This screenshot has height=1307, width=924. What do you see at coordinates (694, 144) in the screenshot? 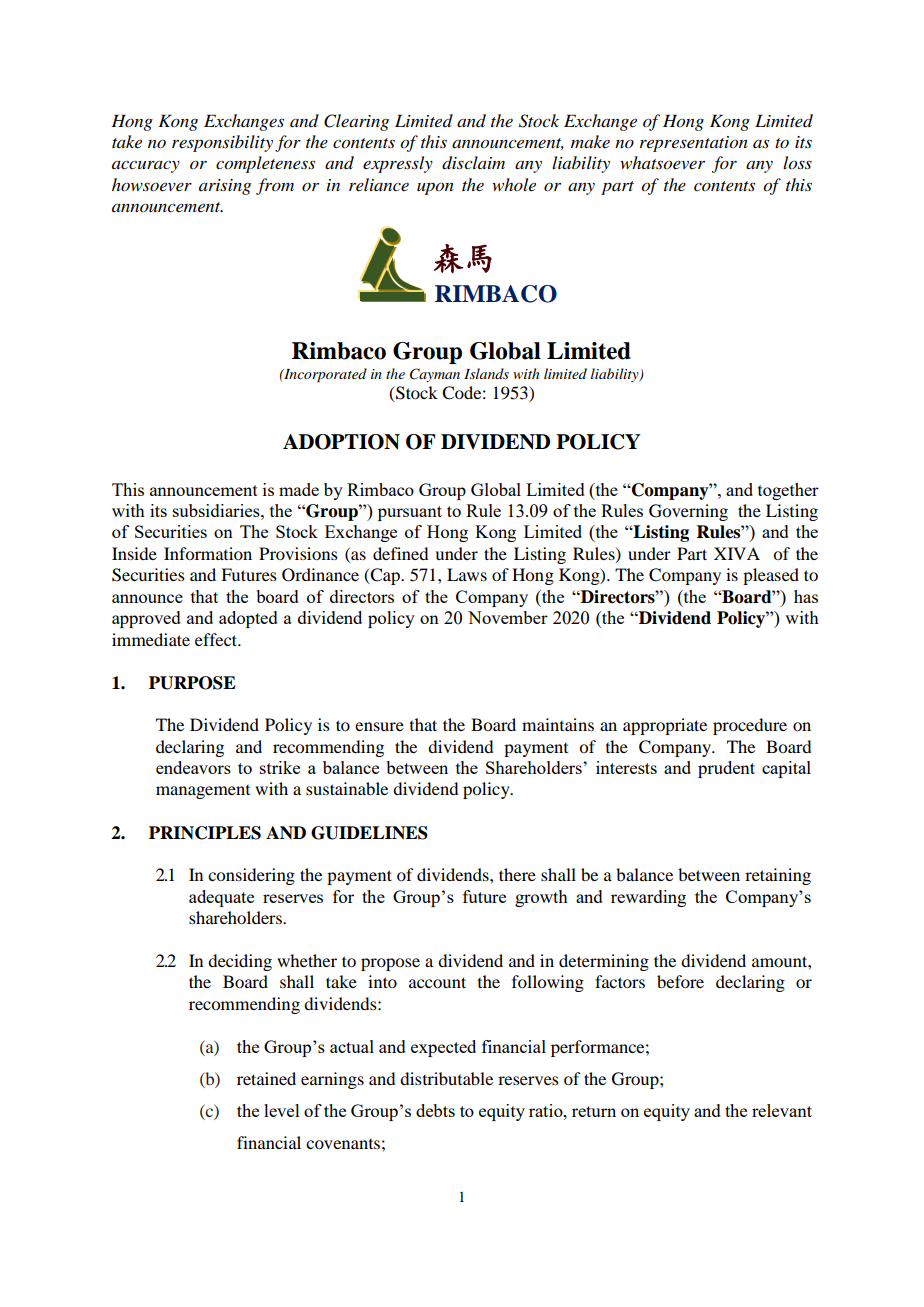
I see `representation` at bounding box center [694, 144].
